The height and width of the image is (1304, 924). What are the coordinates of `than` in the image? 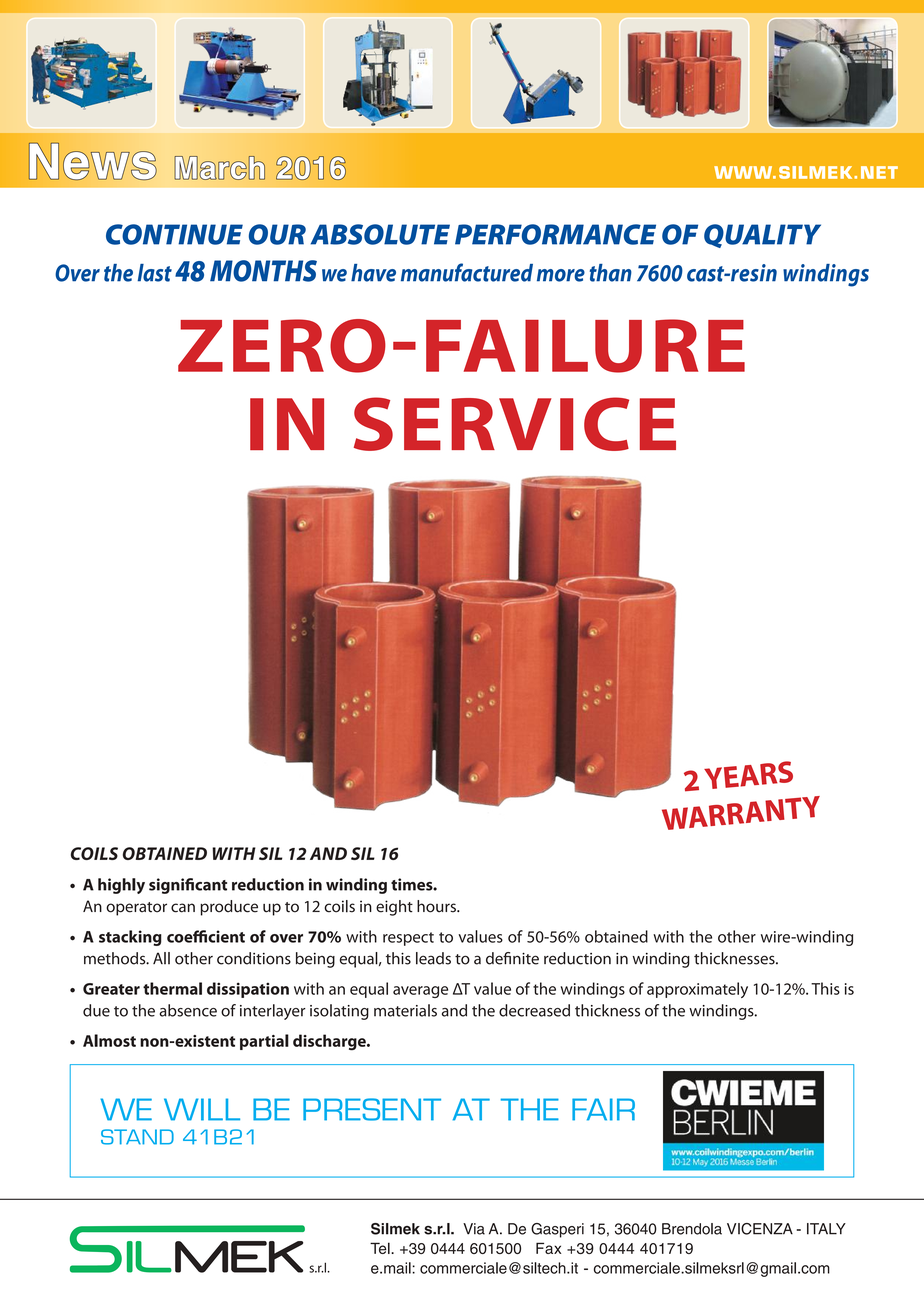 It's located at (611, 273).
